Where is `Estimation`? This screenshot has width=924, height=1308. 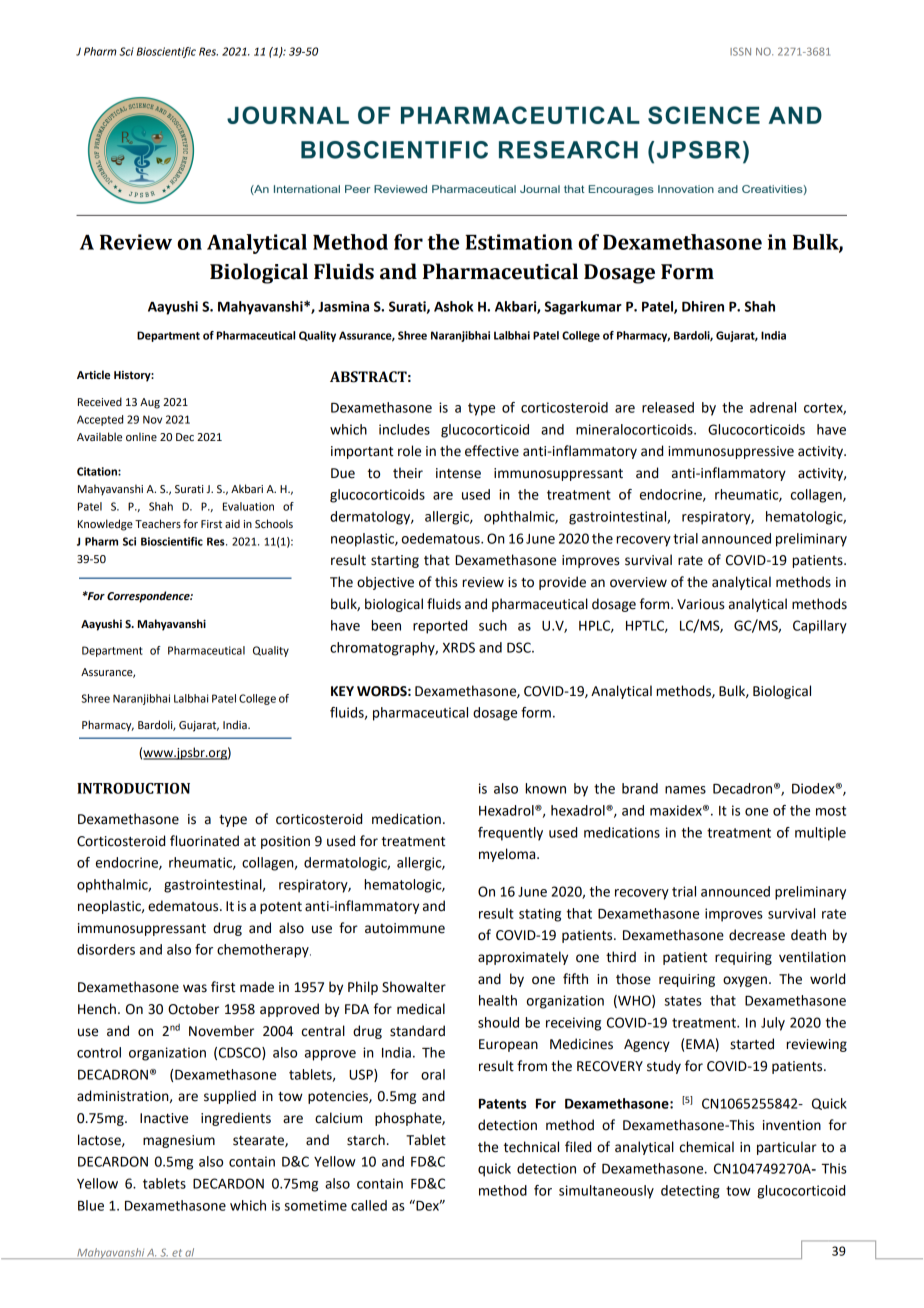
Estimation is located at coordinates (519, 242).
